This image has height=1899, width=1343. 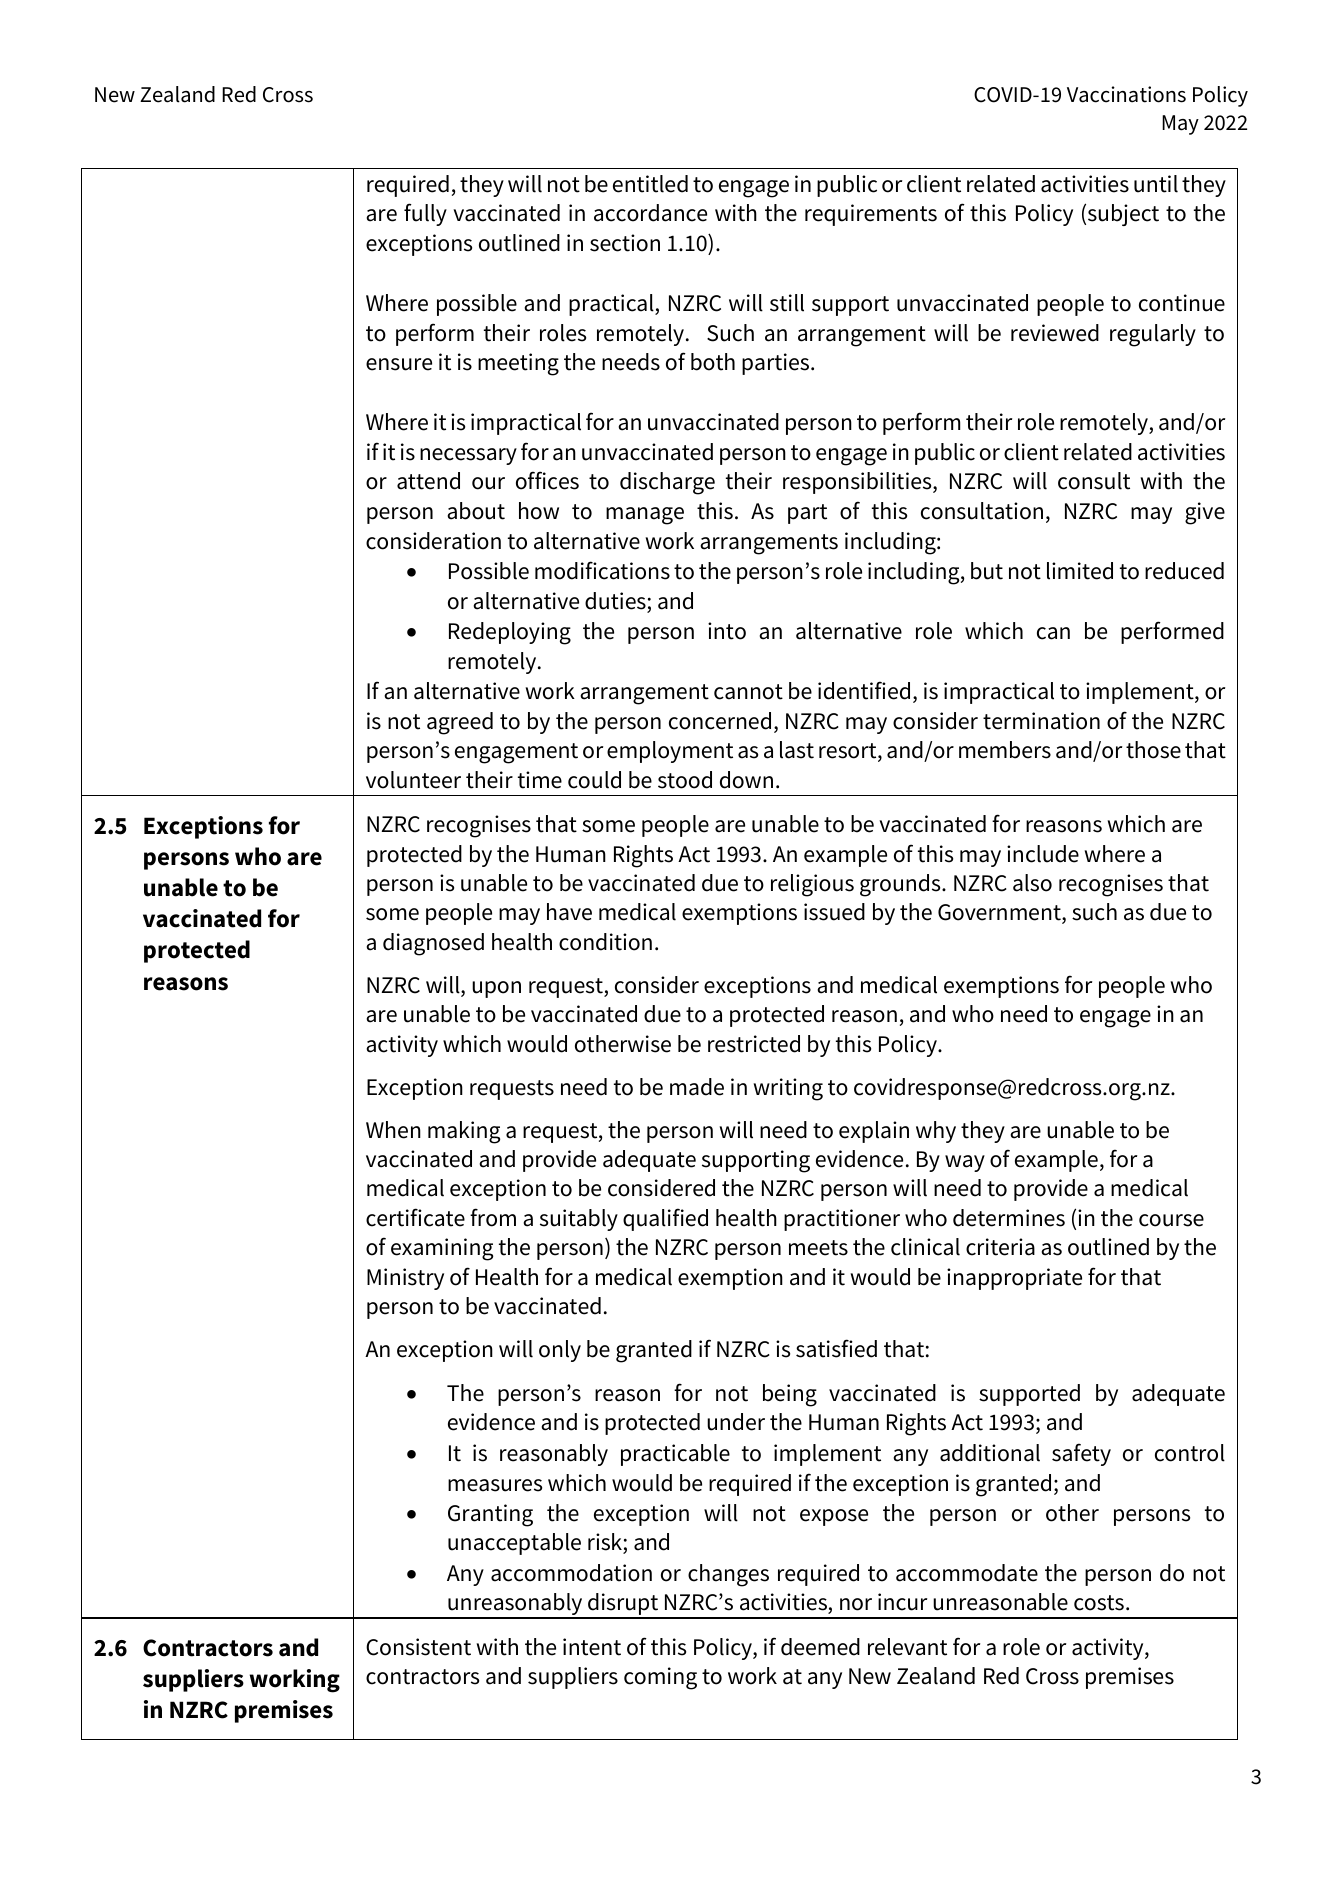 I want to click on include, so click(x=1043, y=854).
